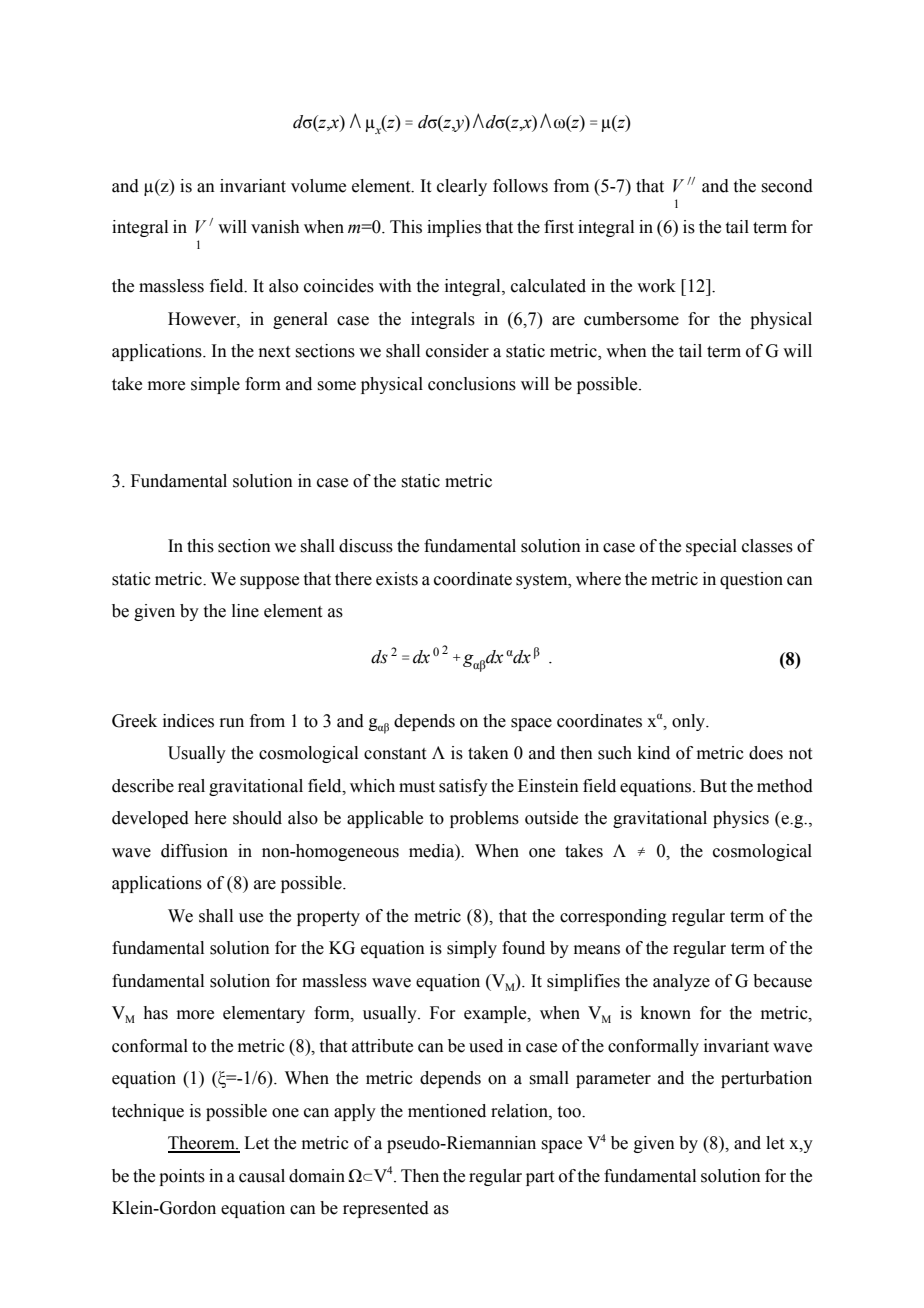 This screenshot has height=1308, width=924. Describe the element at coordinates (540, 1178) in the screenshot. I see `part` at that location.
